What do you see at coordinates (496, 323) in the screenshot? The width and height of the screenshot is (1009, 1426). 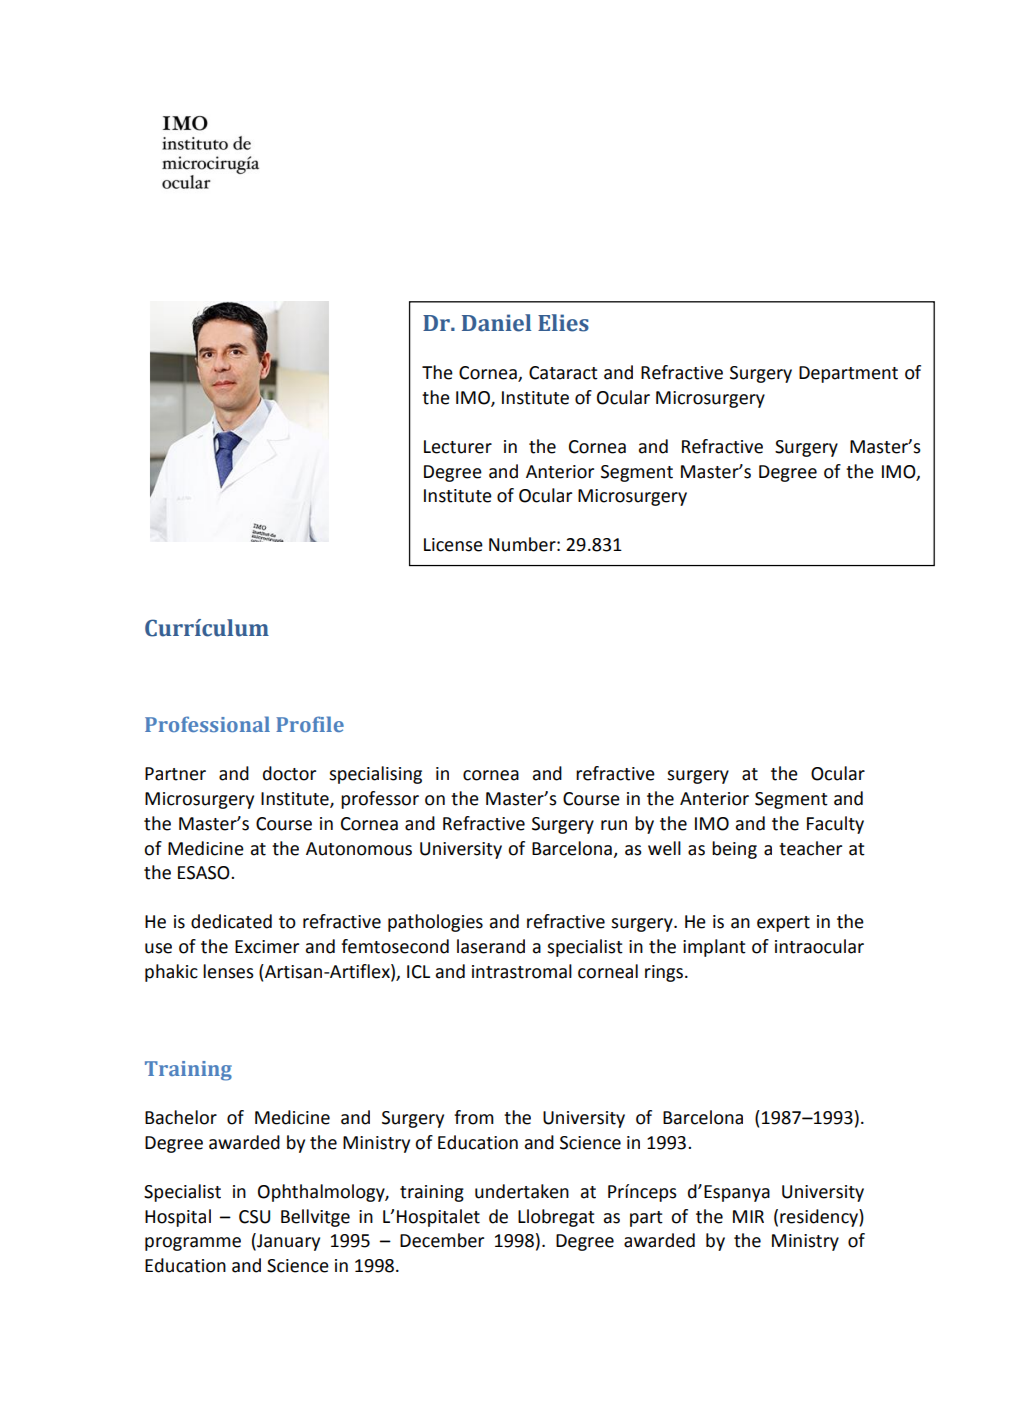 I see `Daniel` at bounding box center [496, 323].
